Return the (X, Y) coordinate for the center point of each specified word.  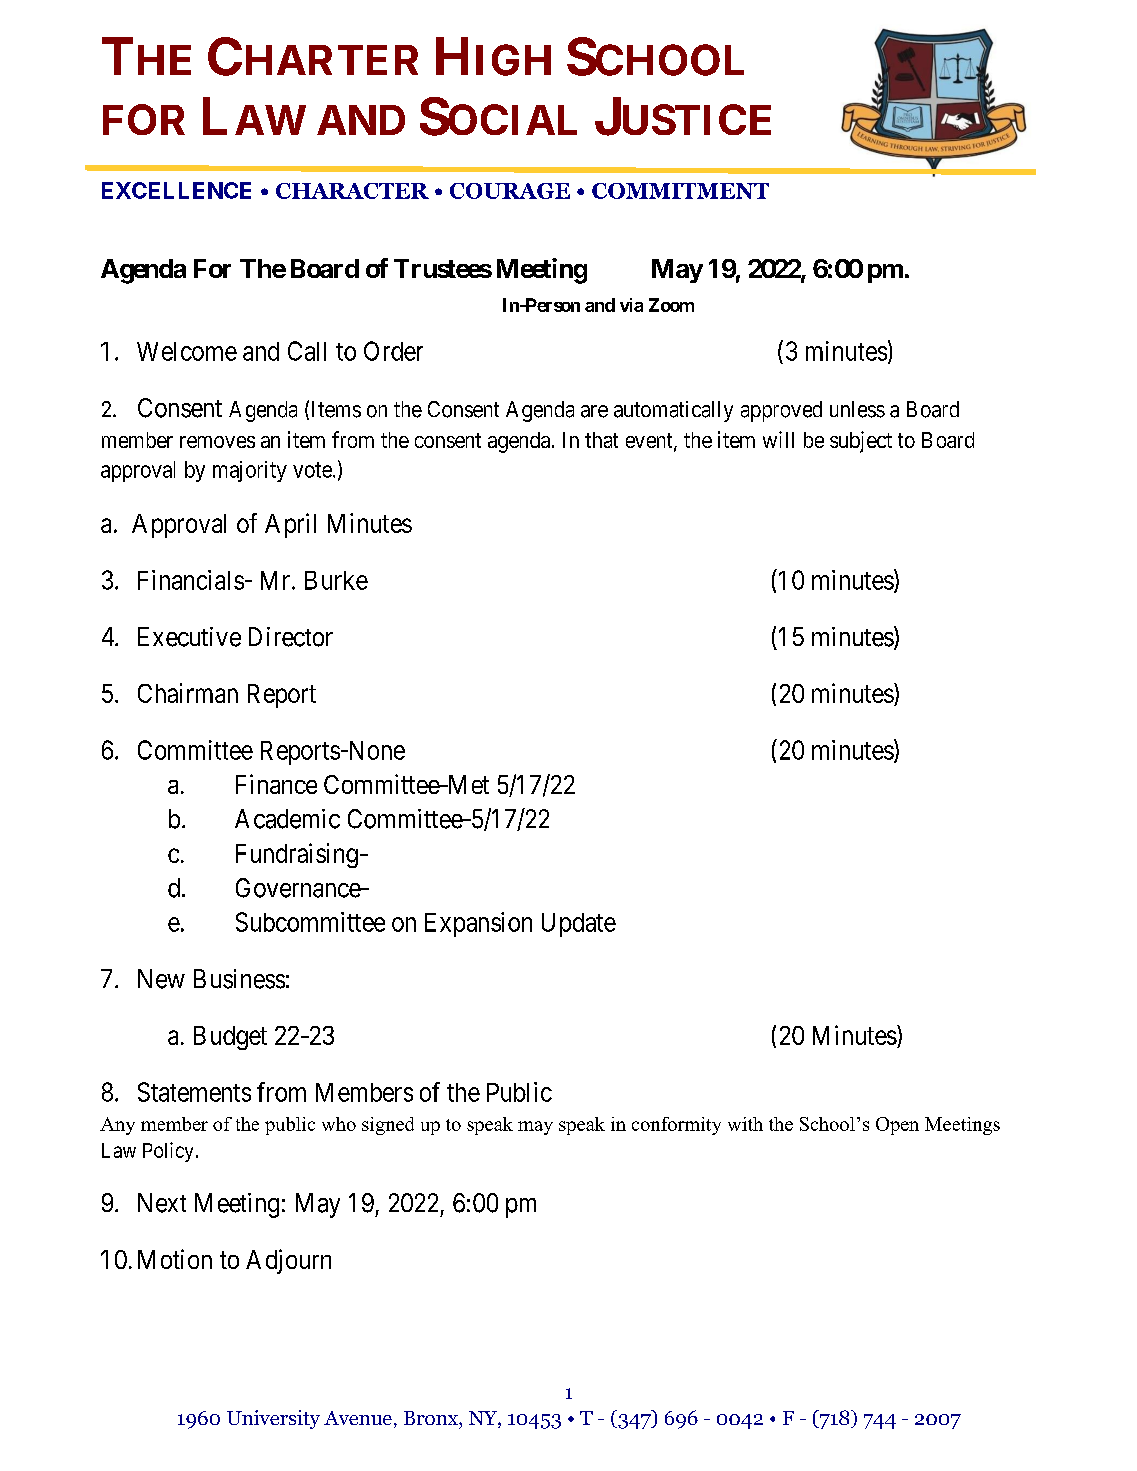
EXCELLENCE (176, 190)
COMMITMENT (680, 191)
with (745, 1124)
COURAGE (510, 191)
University (273, 1419)
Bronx (432, 1418)
